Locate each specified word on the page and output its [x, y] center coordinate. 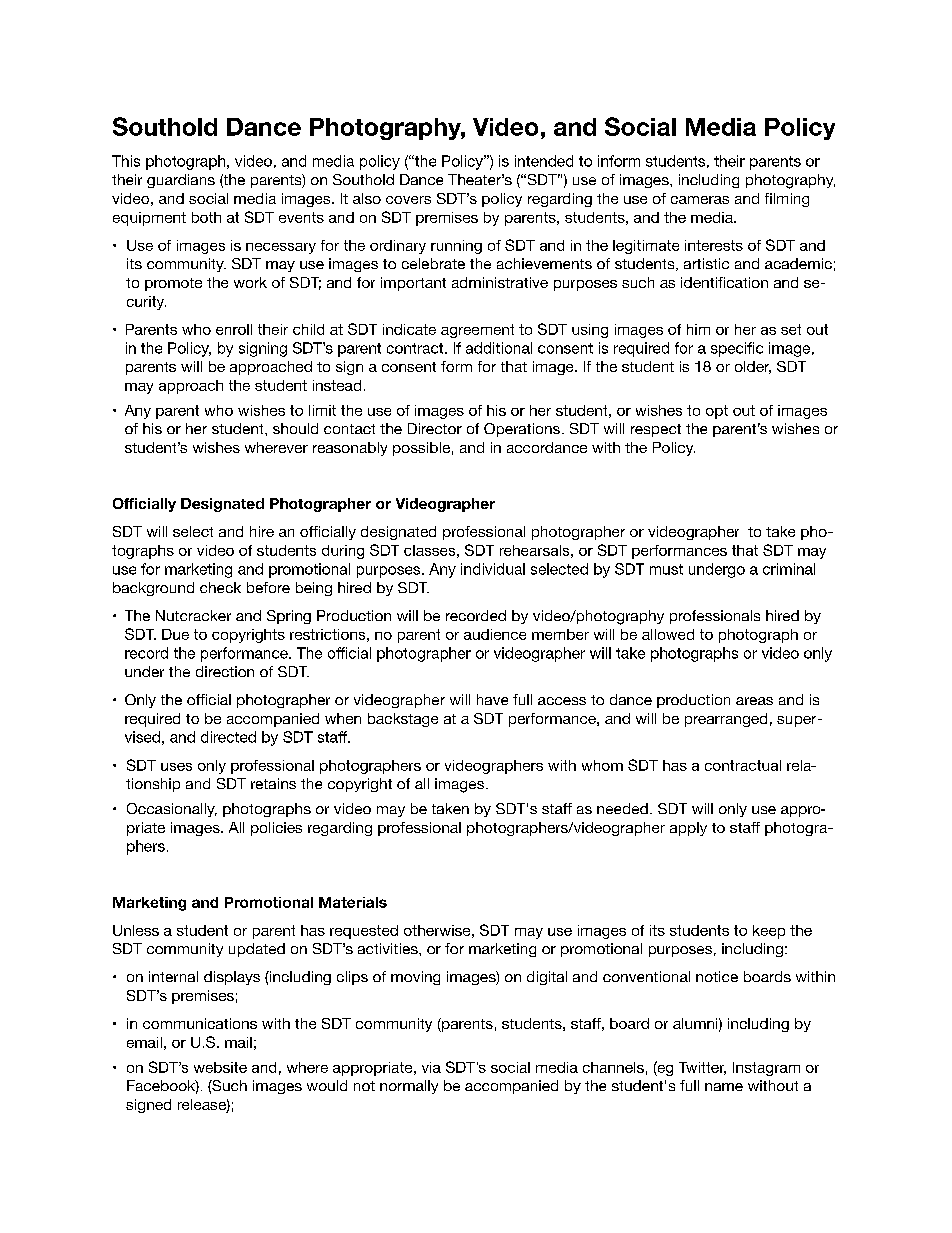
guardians [181, 181]
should [295, 428]
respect [656, 430]
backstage [403, 720]
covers [408, 200]
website [220, 1067]
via [431, 1067]
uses [176, 767]
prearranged [726, 720]
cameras [700, 200]
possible [421, 449]
